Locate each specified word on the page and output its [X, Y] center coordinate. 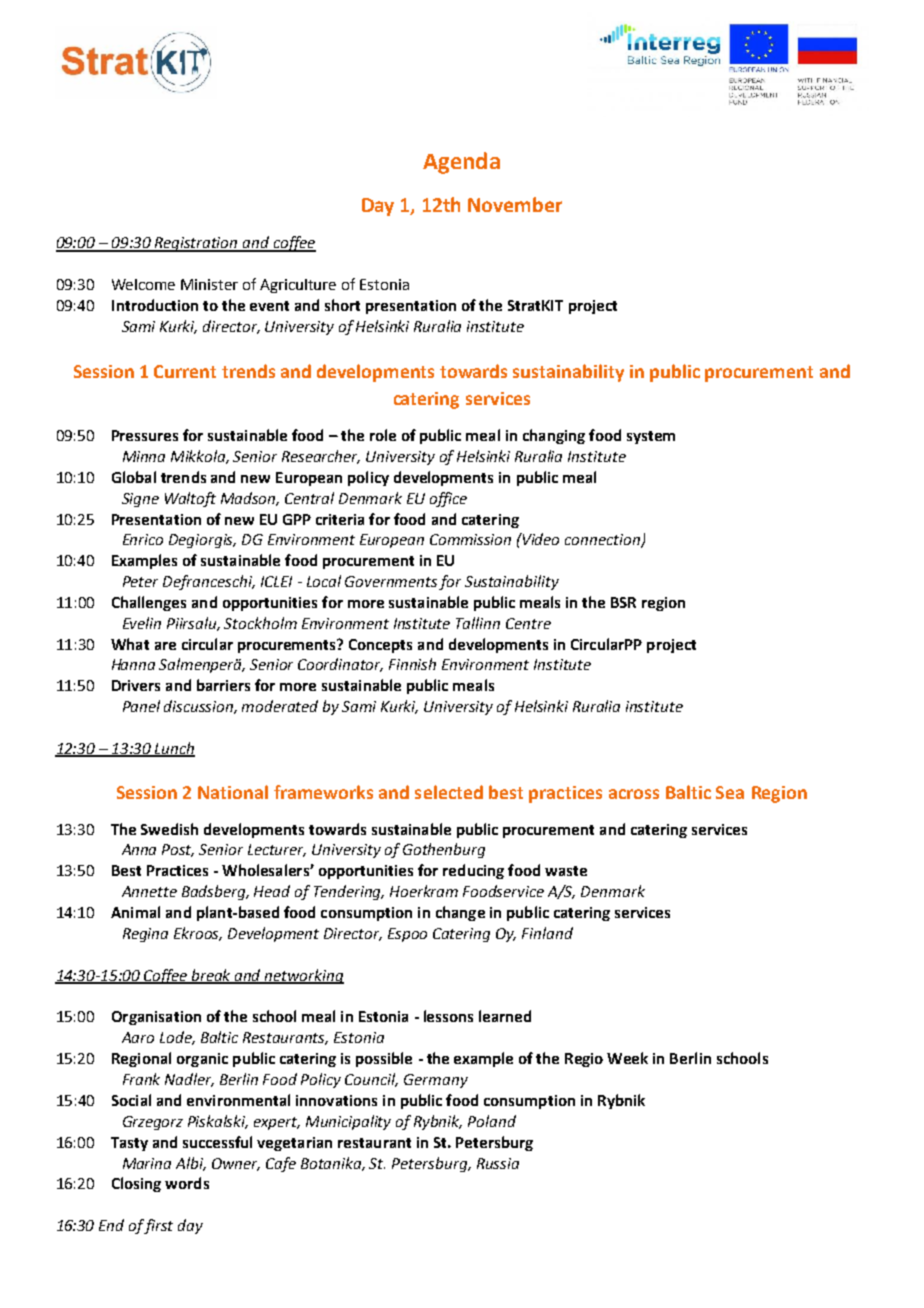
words [187, 1183]
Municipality [348, 1122]
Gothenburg [444, 850]
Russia [498, 1163]
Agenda [461, 163]
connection [603, 541]
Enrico [143, 539]
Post [178, 850]
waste [566, 871]
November [515, 204]
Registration [196, 244]
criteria [340, 519]
